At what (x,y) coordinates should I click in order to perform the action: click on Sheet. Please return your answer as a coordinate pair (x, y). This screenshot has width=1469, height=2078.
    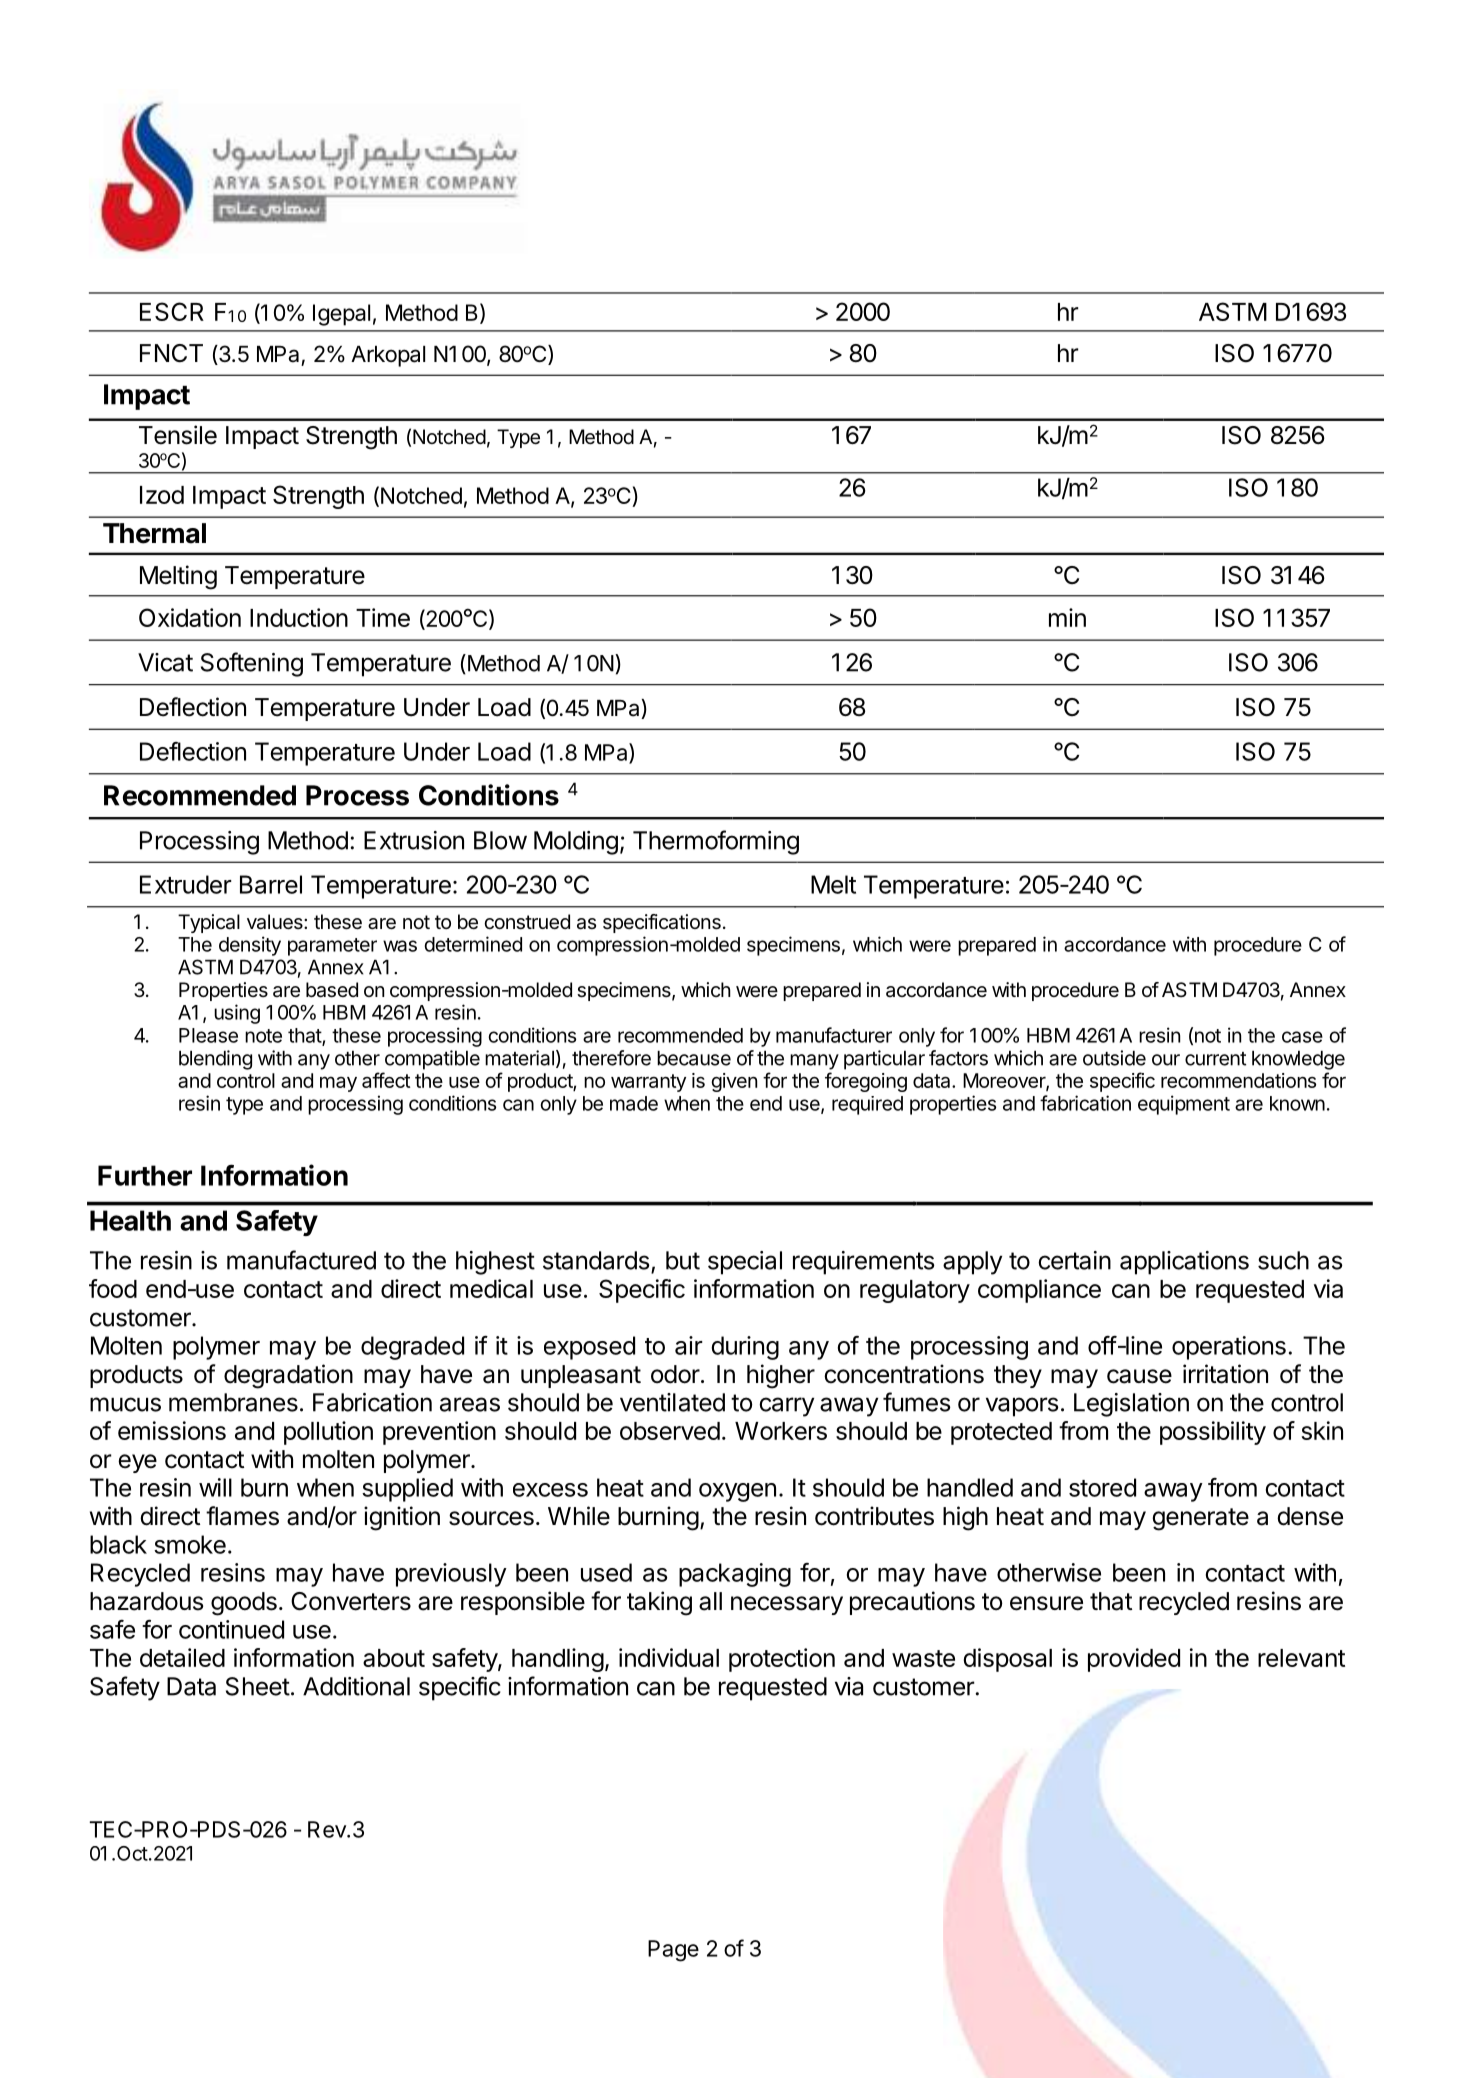
    Looking at the image, I should click on (258, 1686).
